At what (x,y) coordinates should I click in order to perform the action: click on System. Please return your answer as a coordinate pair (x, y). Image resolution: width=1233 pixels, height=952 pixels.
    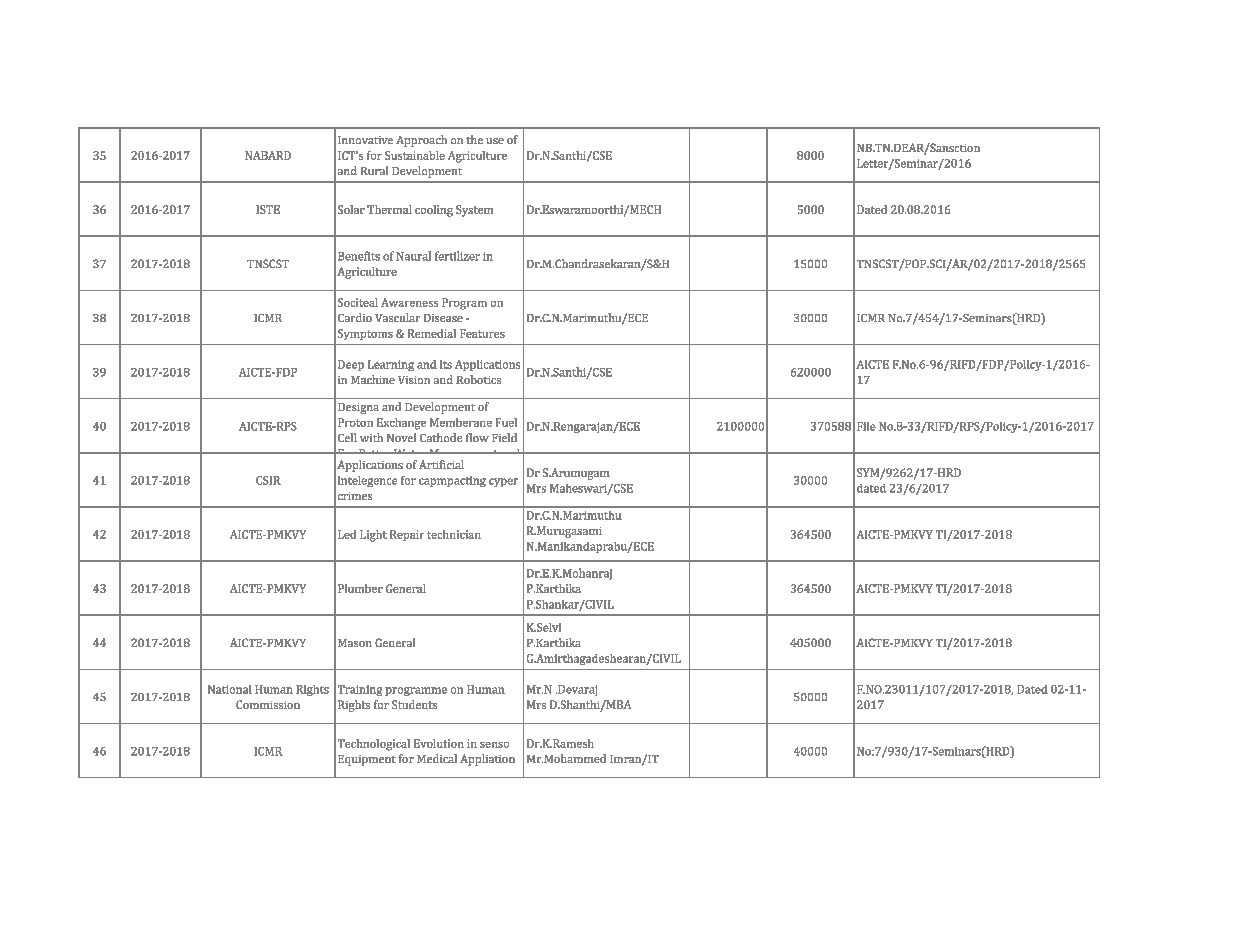
    Looking at the image, I should click on (474, 211).
